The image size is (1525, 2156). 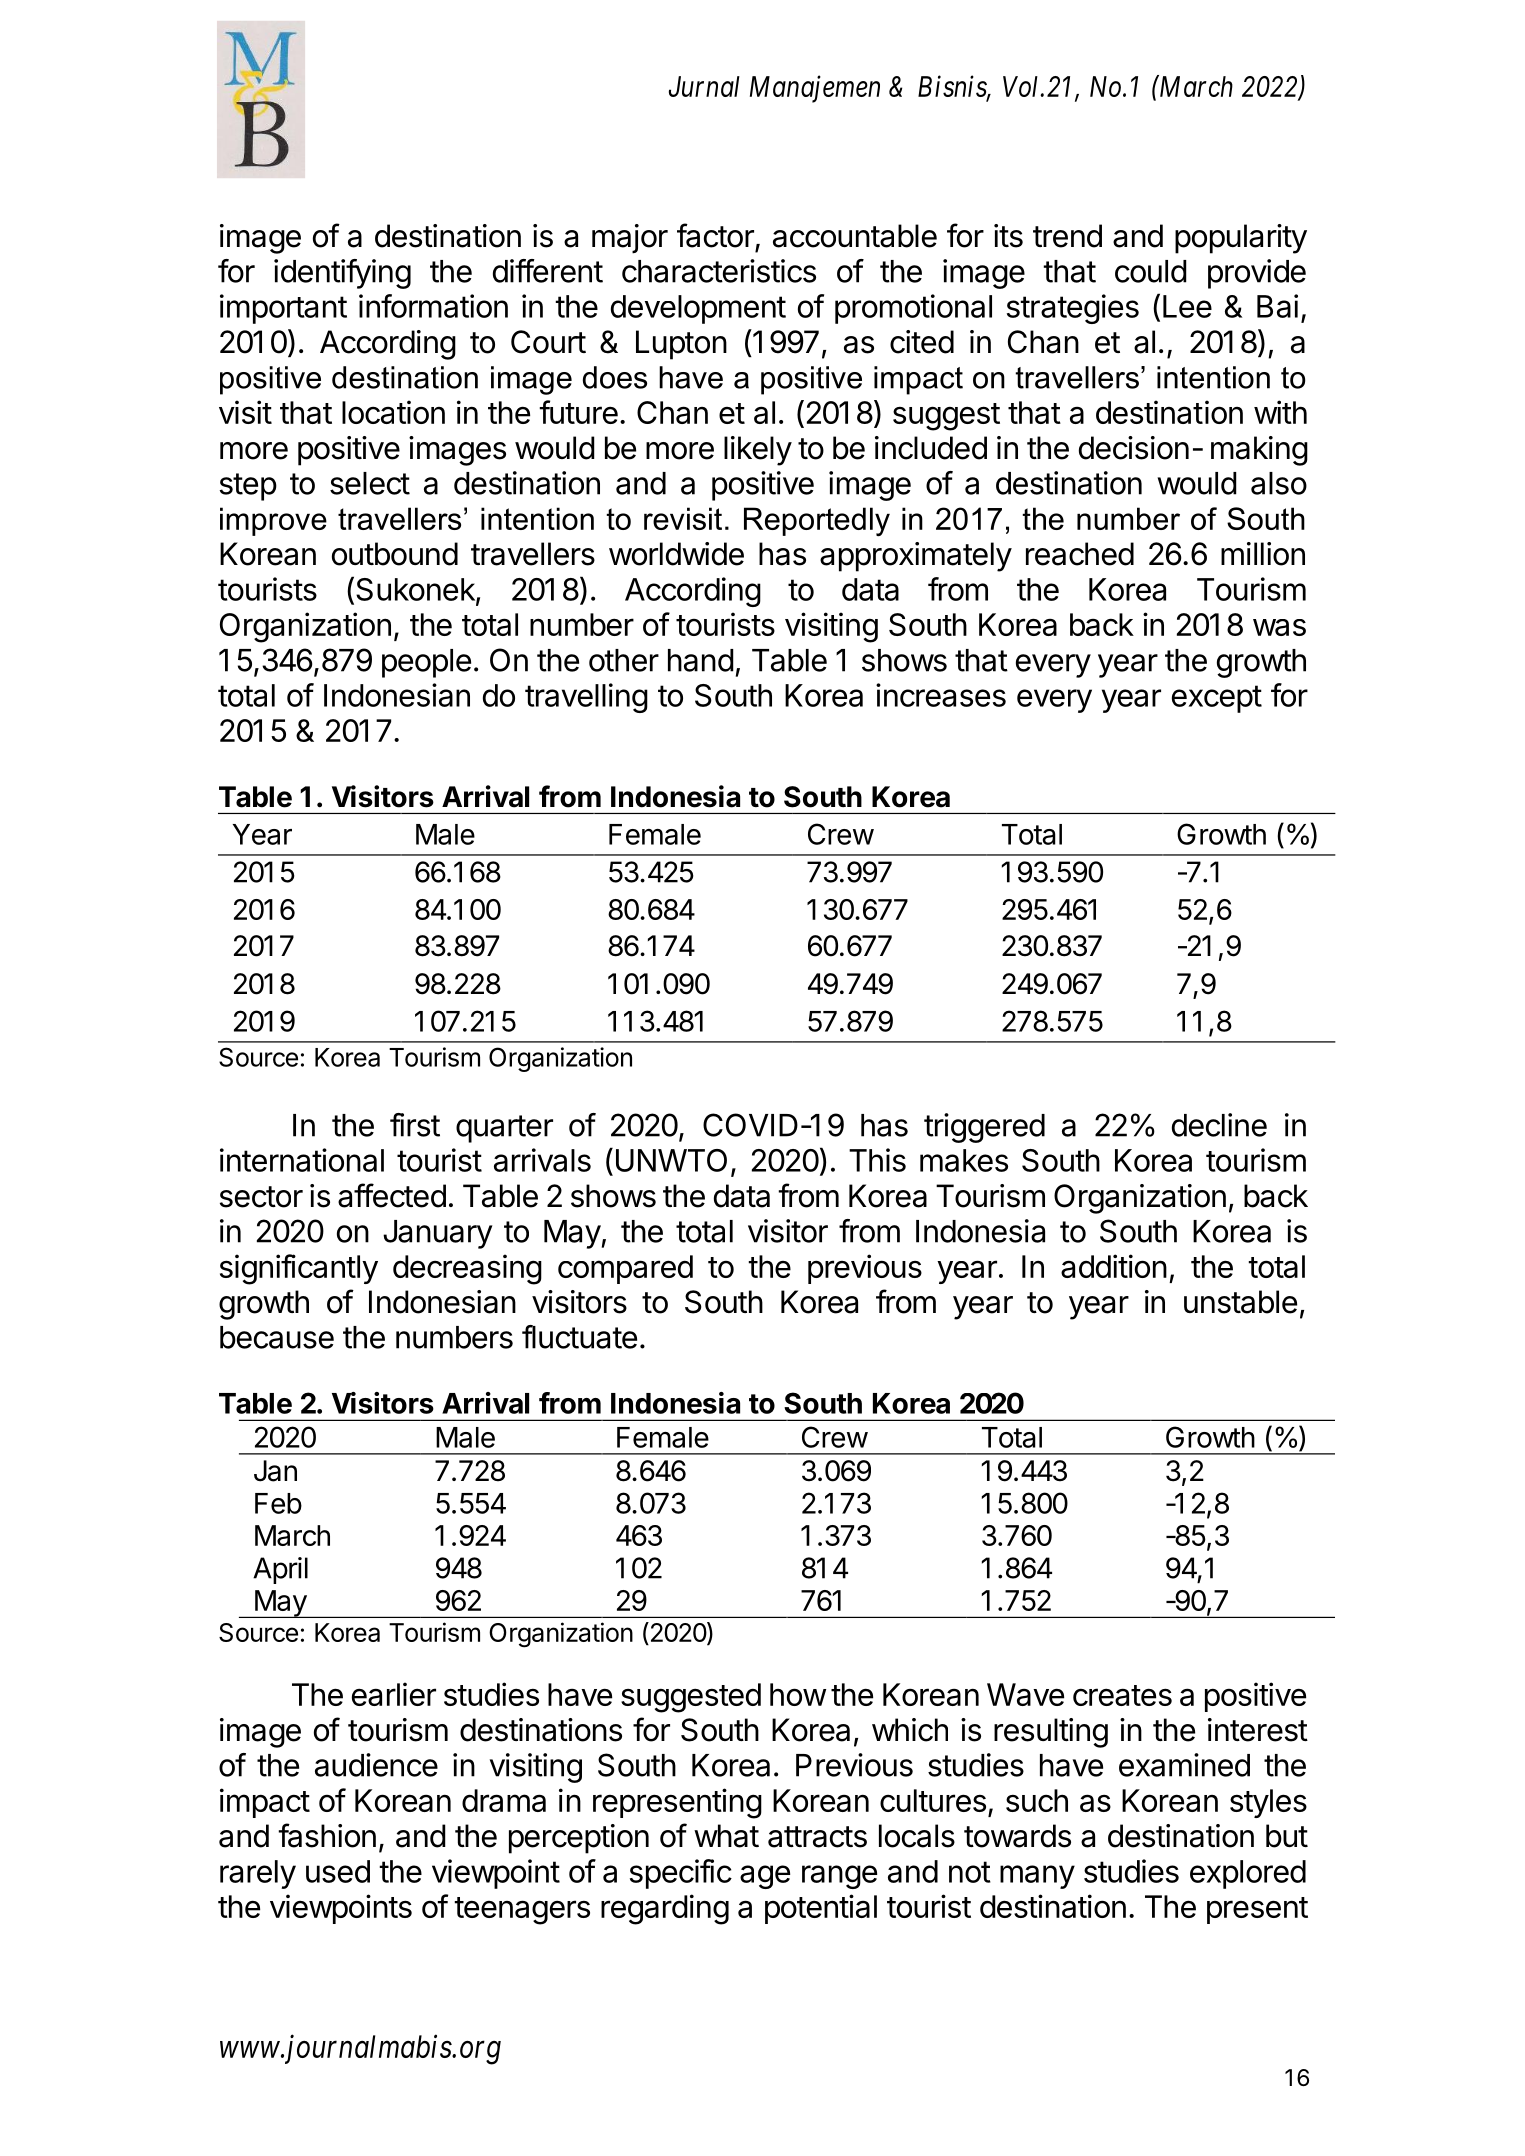 I want to click on Jurnal, so click(x=704, y=86).
